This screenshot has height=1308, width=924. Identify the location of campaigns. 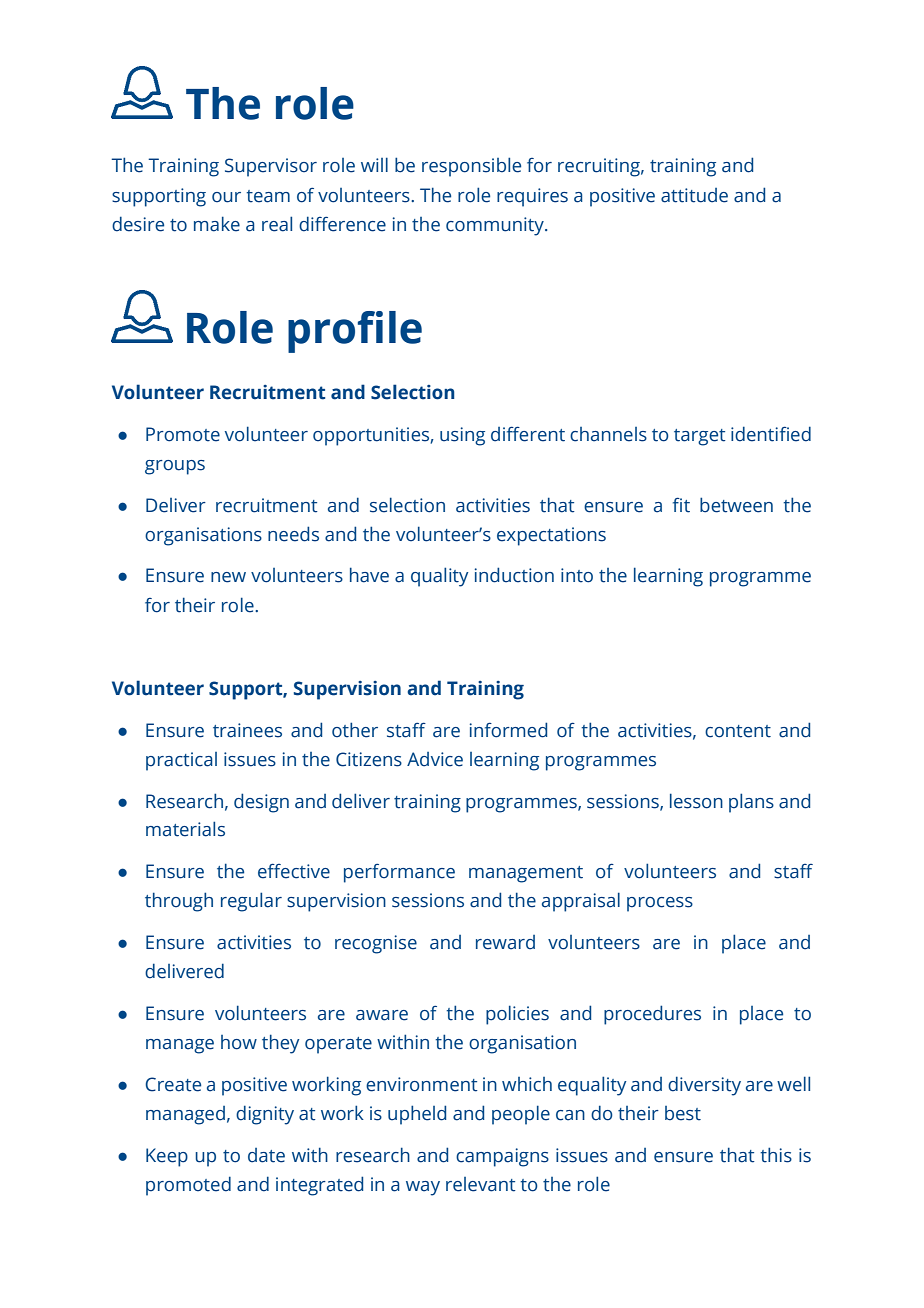
(502, 1157).
